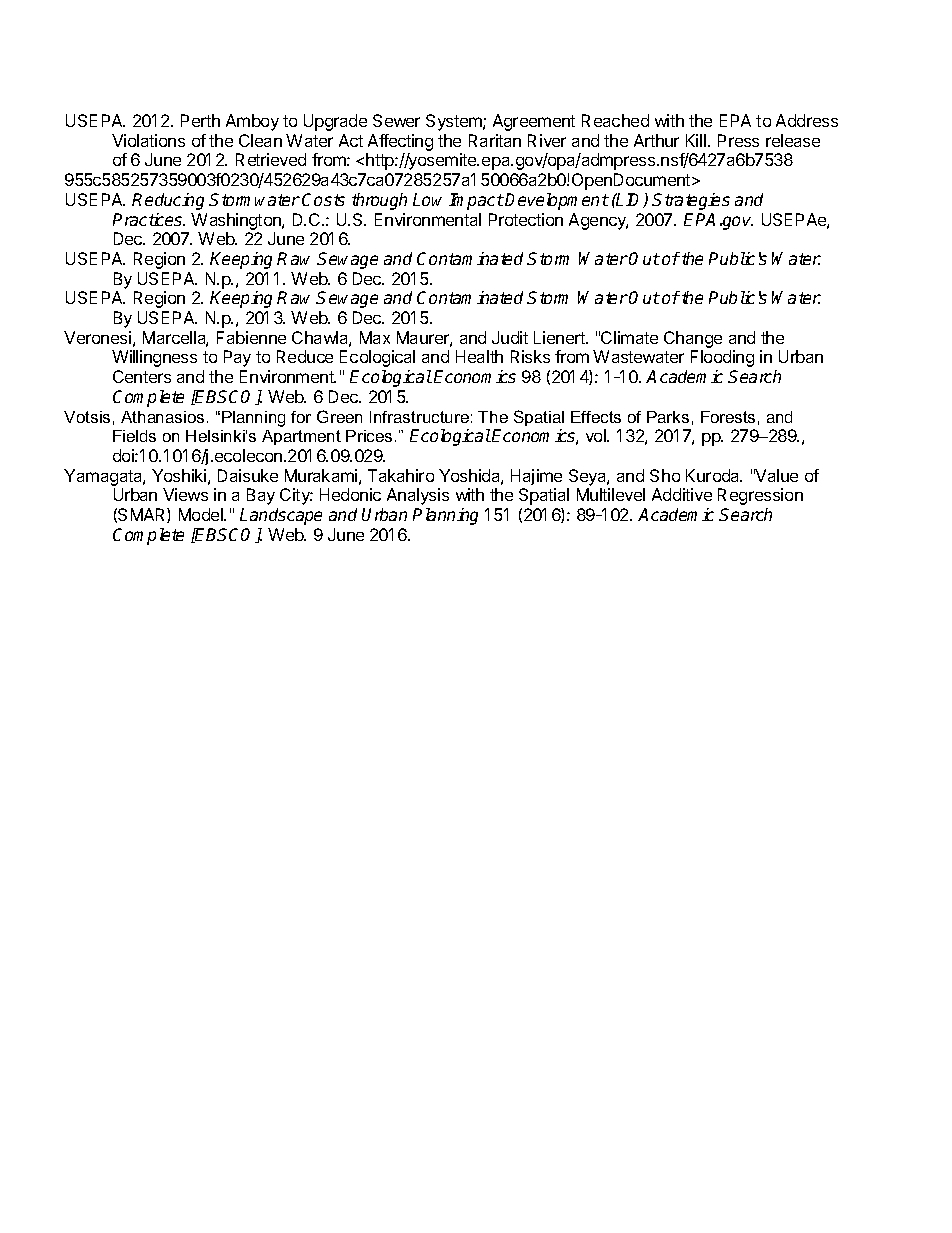 The image size is (952, 1233). Describe the element at coordinates (691, 201) in the screenshot. I see `Strategies` at that location.
